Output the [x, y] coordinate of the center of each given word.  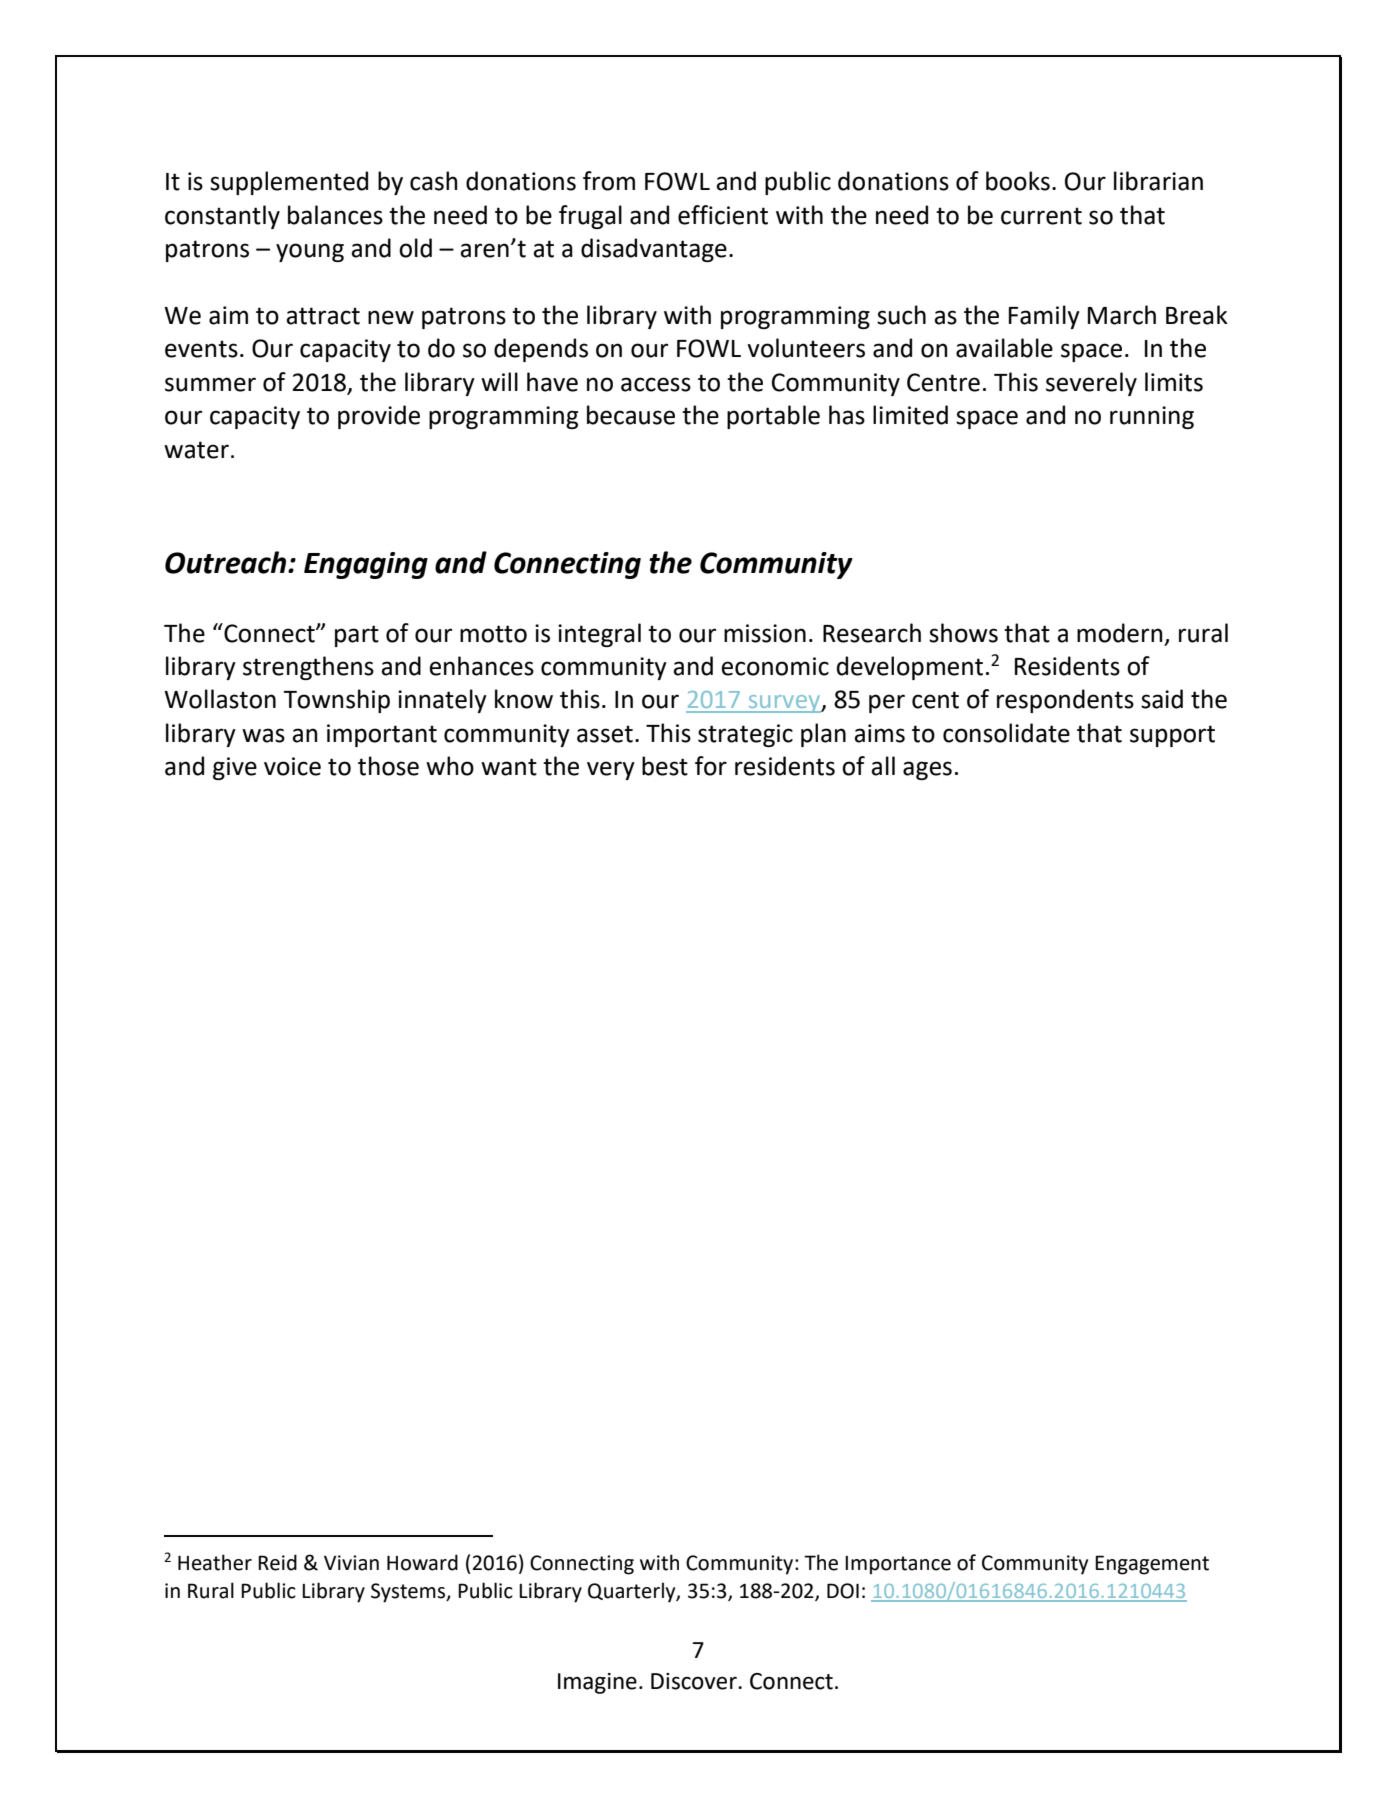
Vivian [351, 1563]
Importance [898, 1565]
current [1041, 216]
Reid [277, 1562]
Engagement [1152, 1565]
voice [292, 766]
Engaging [366, 565]
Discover [695, 1681]
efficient [723, 215]
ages [927, 770]
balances [335, 215]
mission [765, 633]
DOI [843, 1591]
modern [1120, 633]
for [711, 766]
